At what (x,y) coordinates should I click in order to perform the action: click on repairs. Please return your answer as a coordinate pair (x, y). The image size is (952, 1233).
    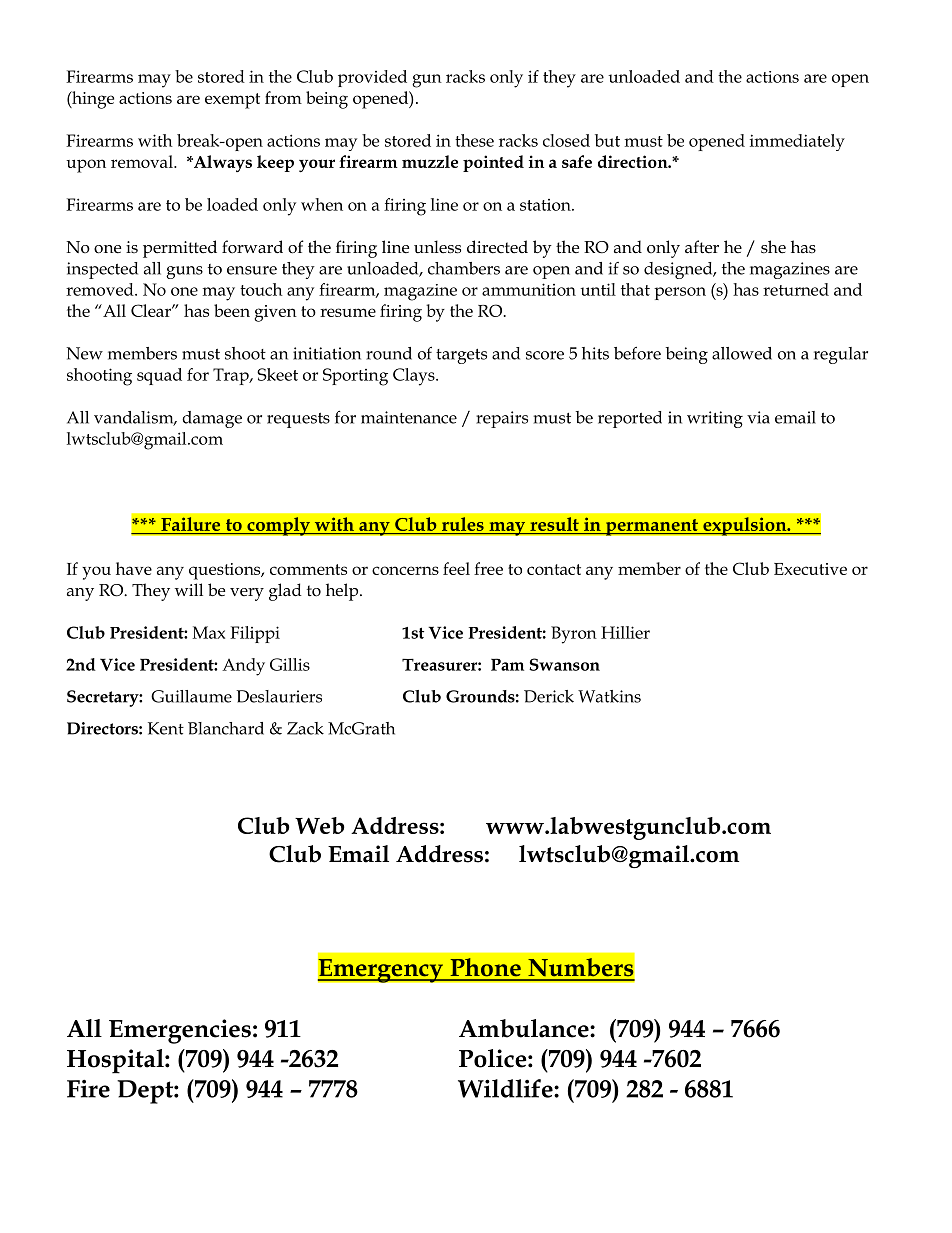
    Looking at the image, I should click on (502, 419).
